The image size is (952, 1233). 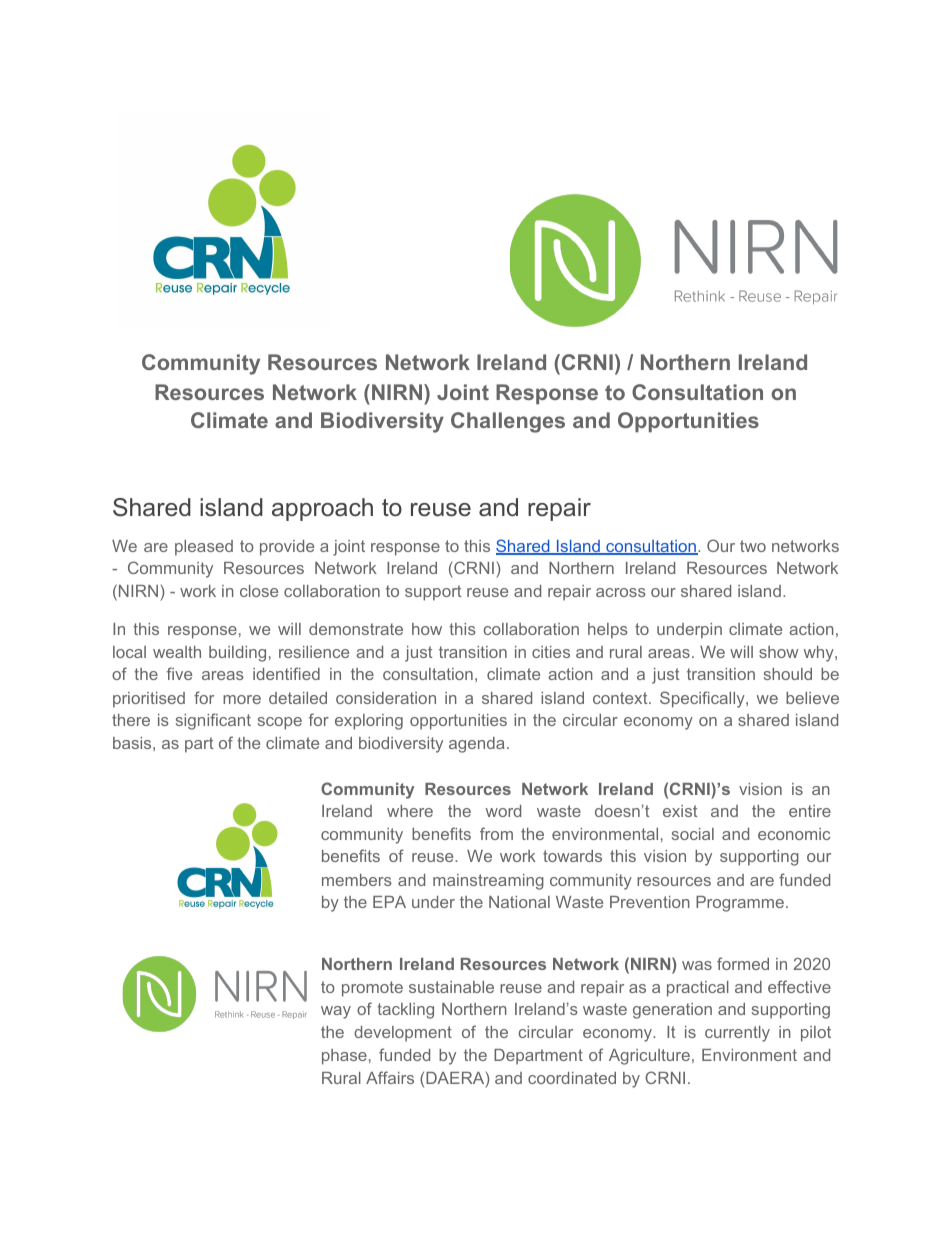 What do you see at coordinates (621, 592) in the page?
I see `across` at bounding box center [621, 592].
